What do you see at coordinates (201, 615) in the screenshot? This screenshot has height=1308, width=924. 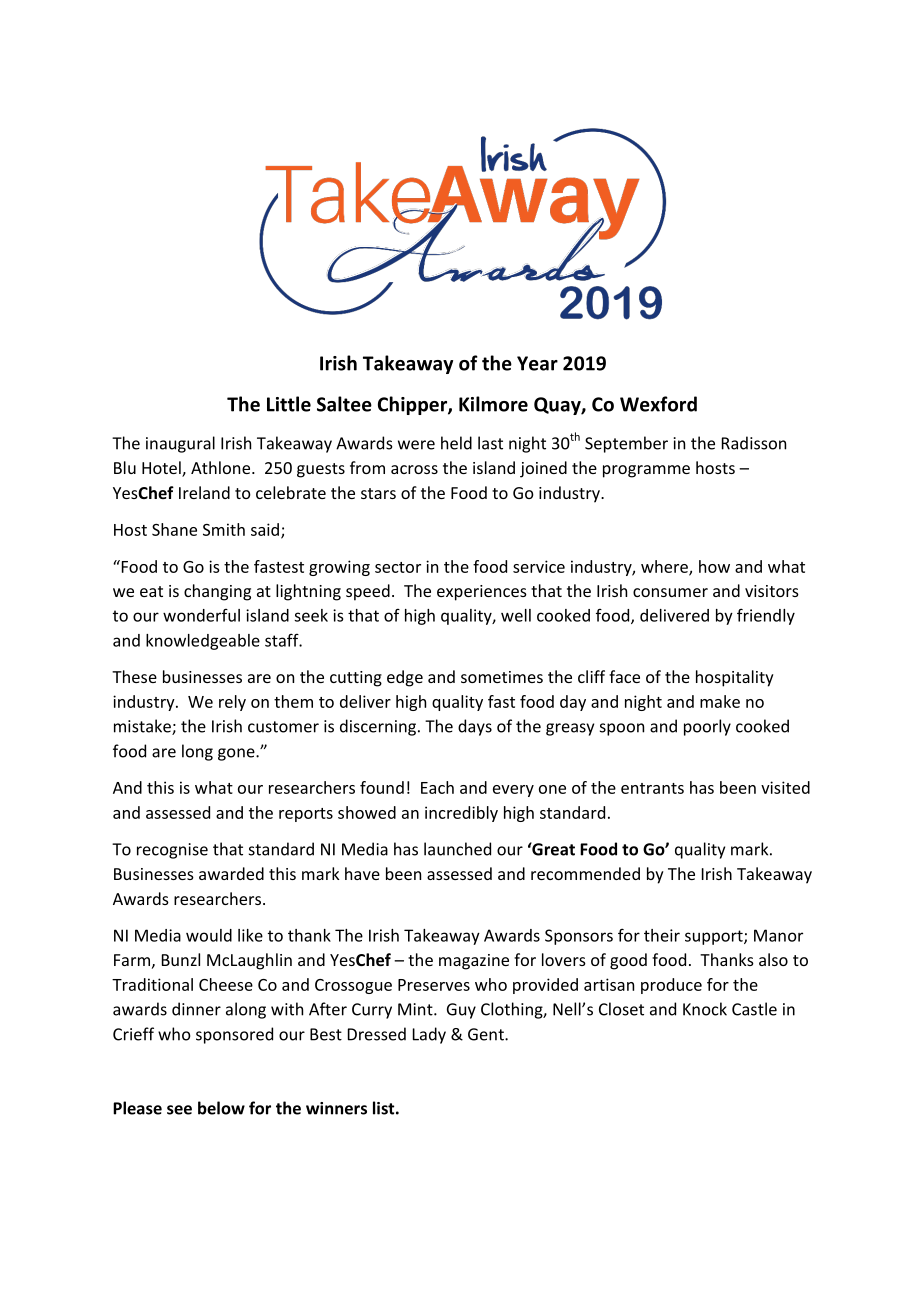 I see `wonderful` at bounding box center [201, 615].
